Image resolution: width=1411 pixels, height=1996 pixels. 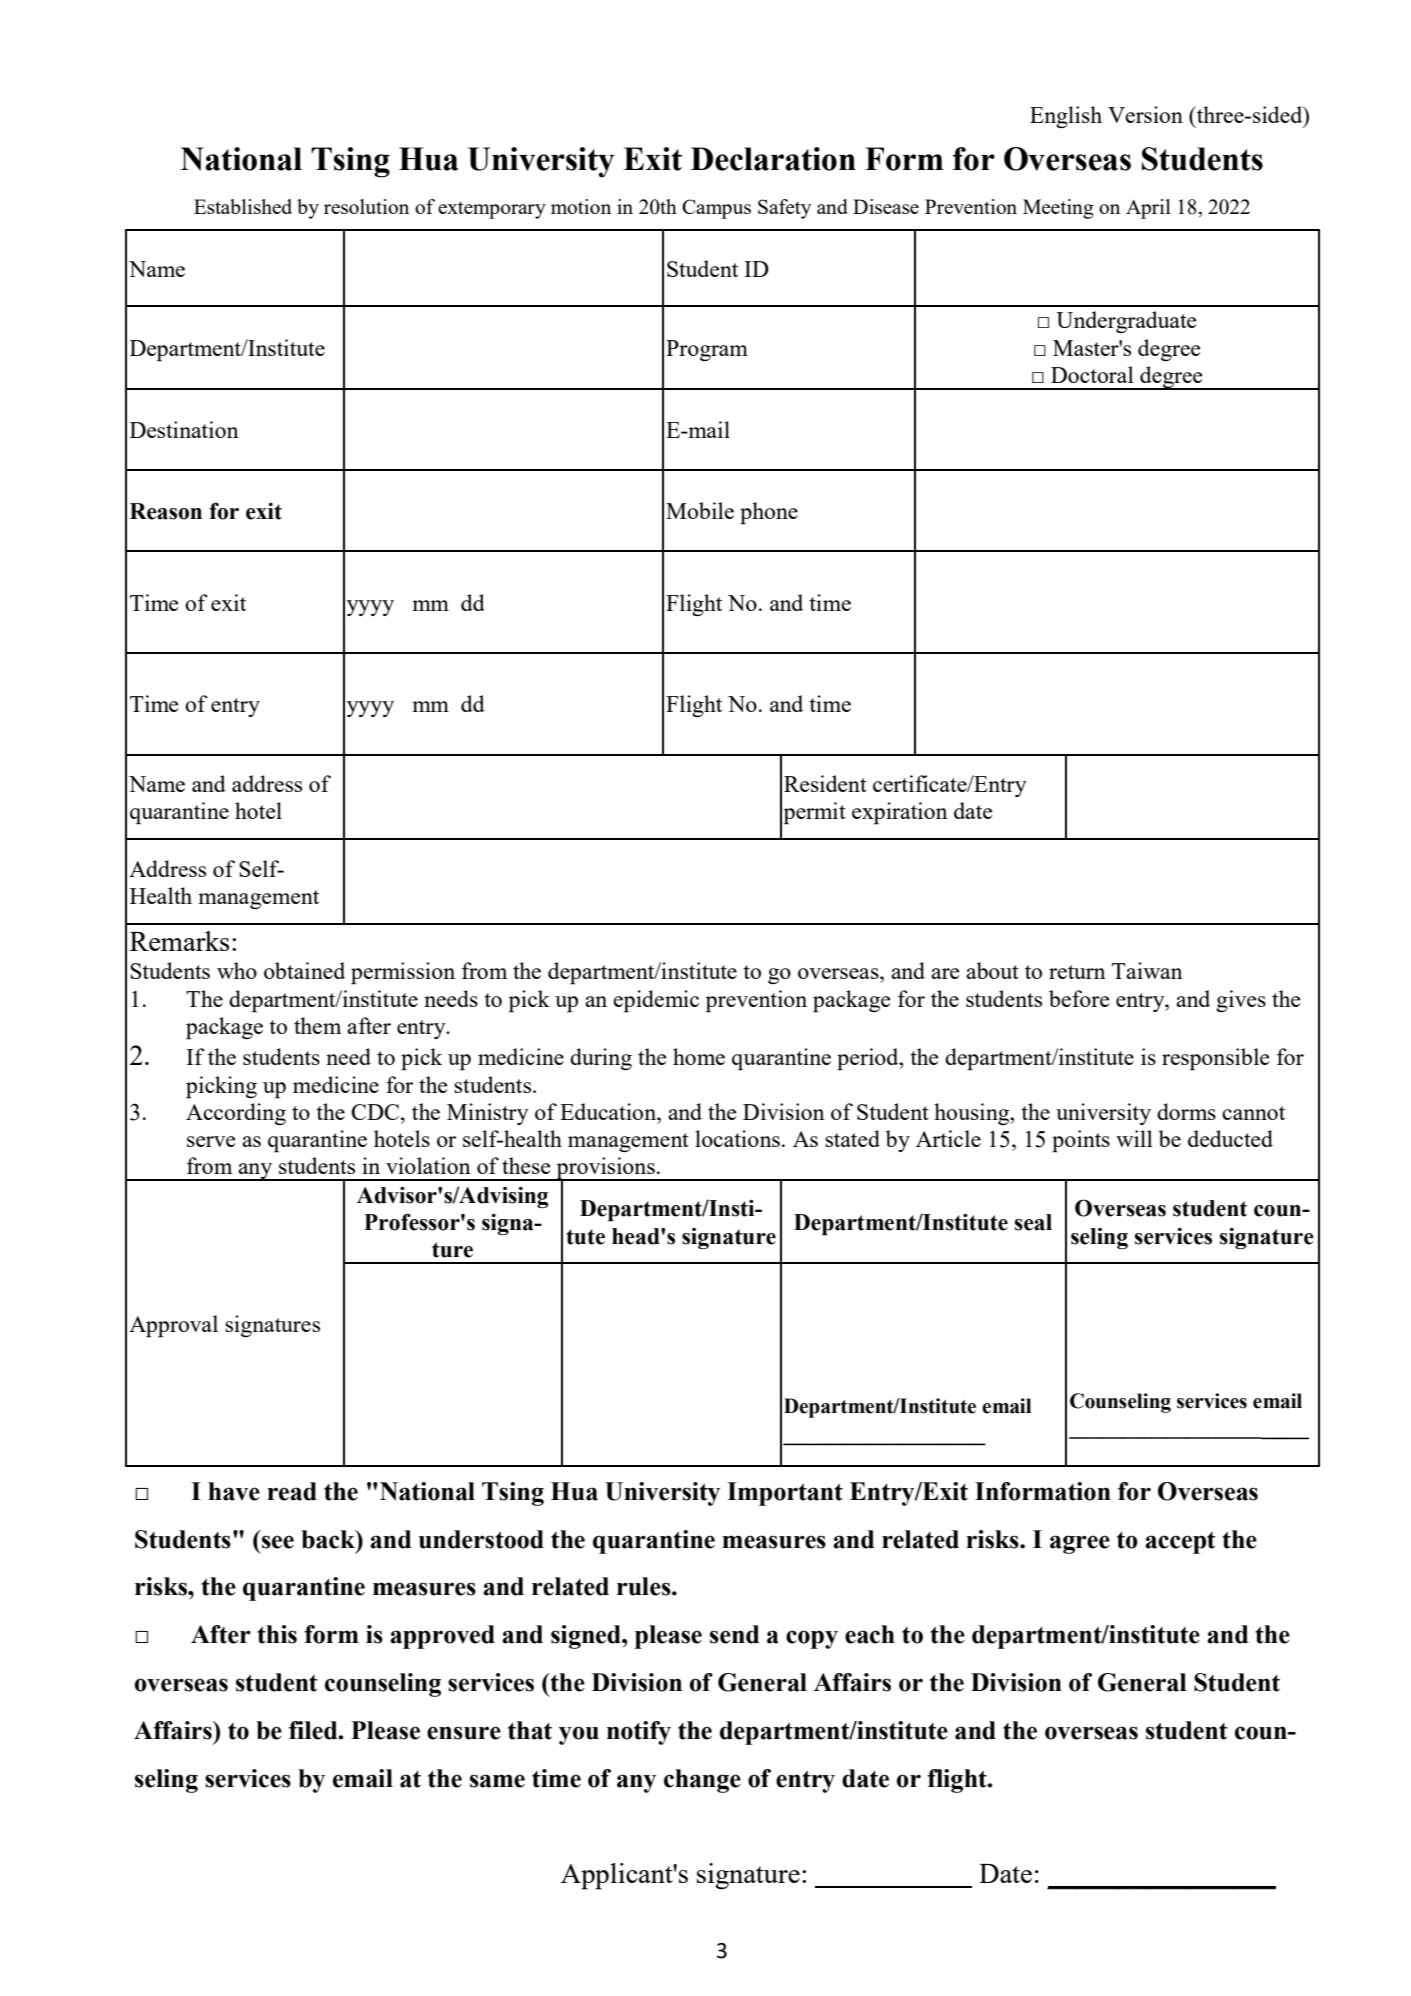 I want to click on Reason, so click(x=166, y=511).
